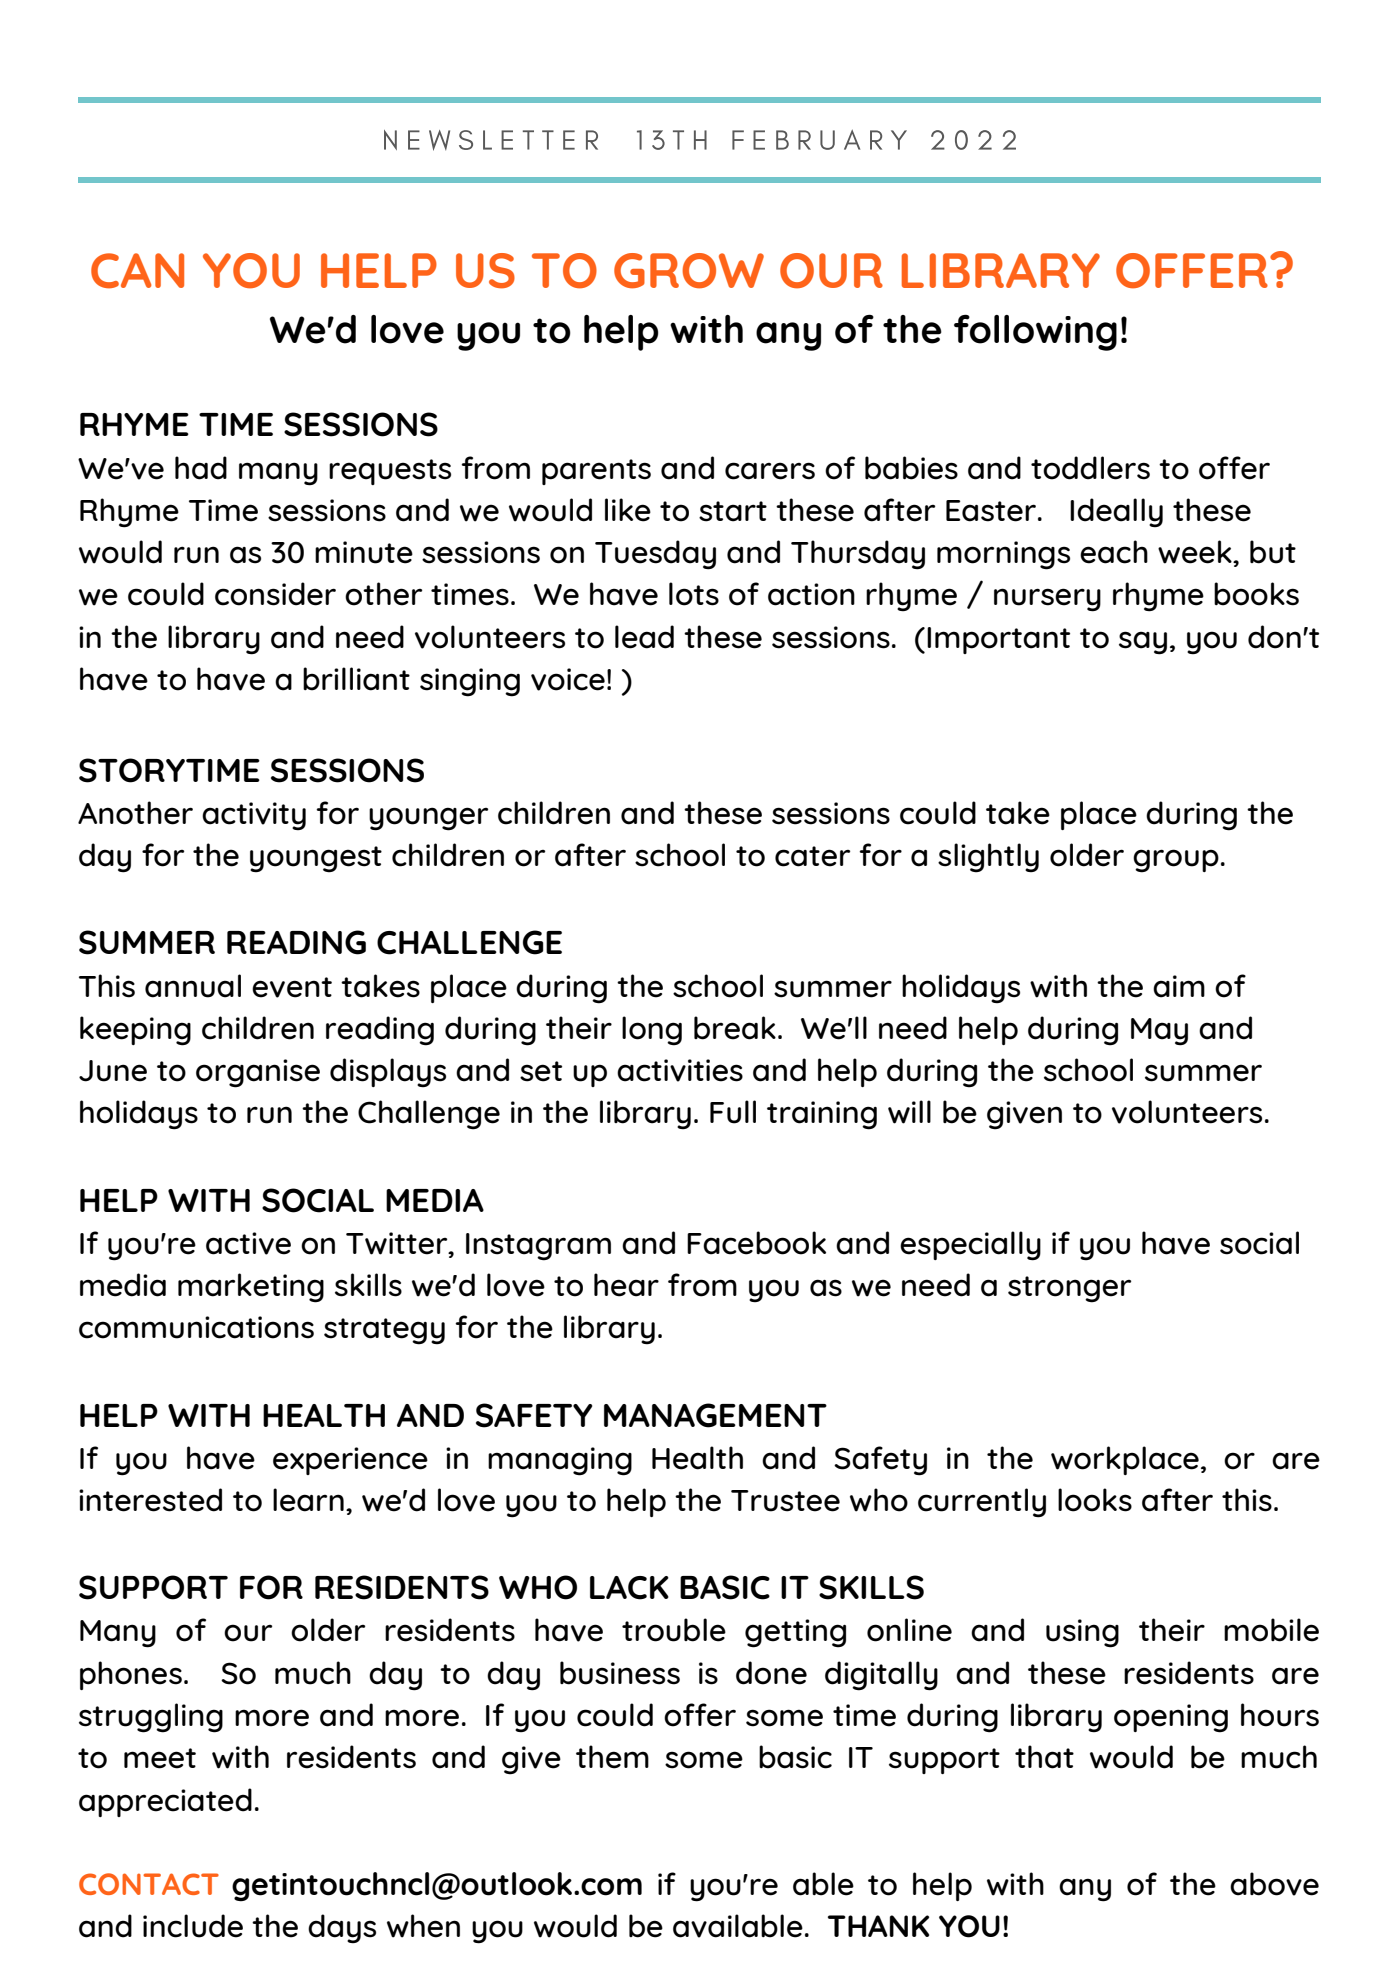 The height and width of the screenshot is (1977, 1398). What do you see at coordinates (193, 1926) in the screenshot?
I see `include` at bounding box center [193, 1926].
